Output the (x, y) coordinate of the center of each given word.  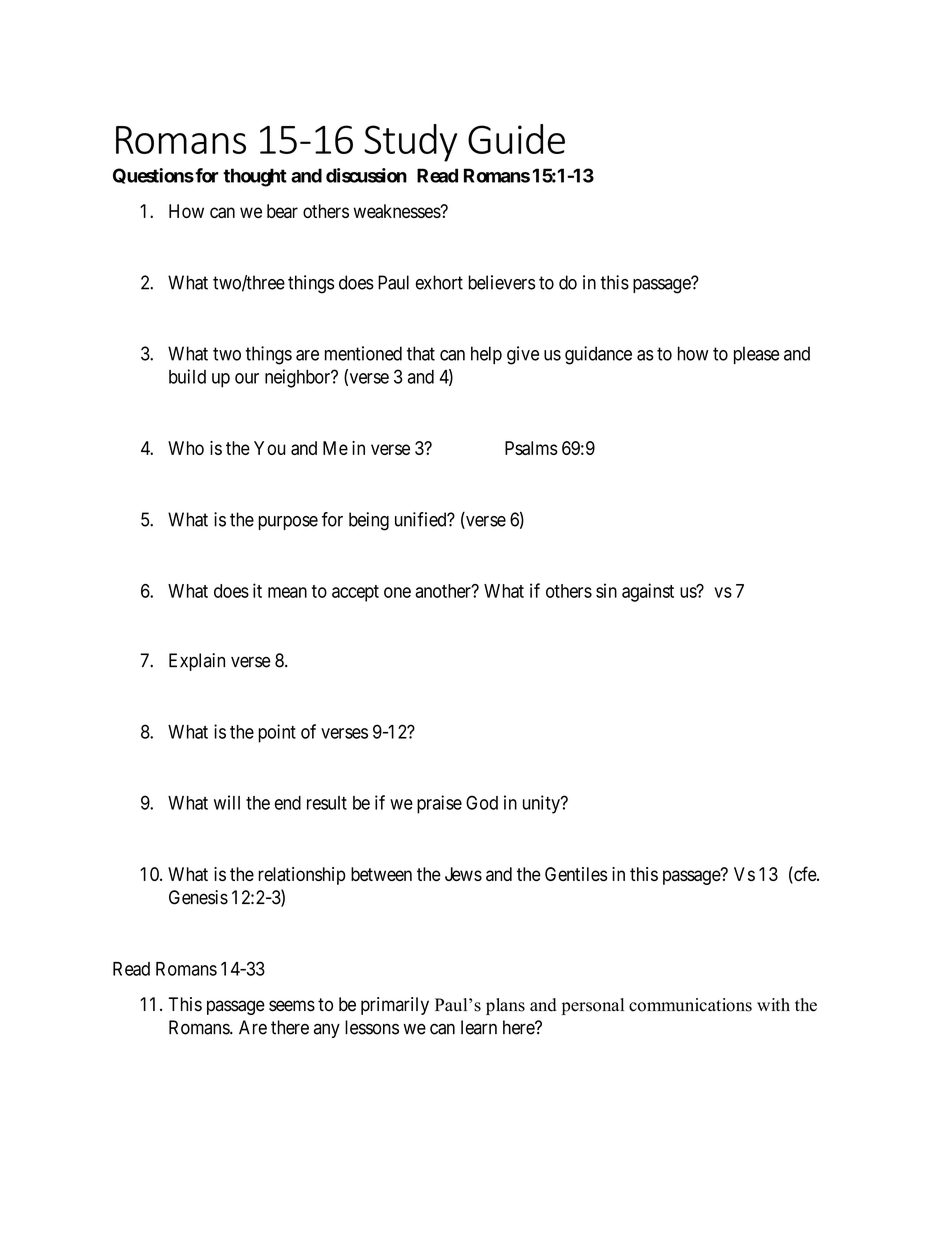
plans (505, 1006)
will (227, 802)
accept (355, 593)
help (486, 355)
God (482, 802)
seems (292, 1006)
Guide (516, 139)
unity (542, 804)
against (648, 592)
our (247, 378)
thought (255, 177)
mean (287, 592)
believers (501, 282)
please (756, 355)
